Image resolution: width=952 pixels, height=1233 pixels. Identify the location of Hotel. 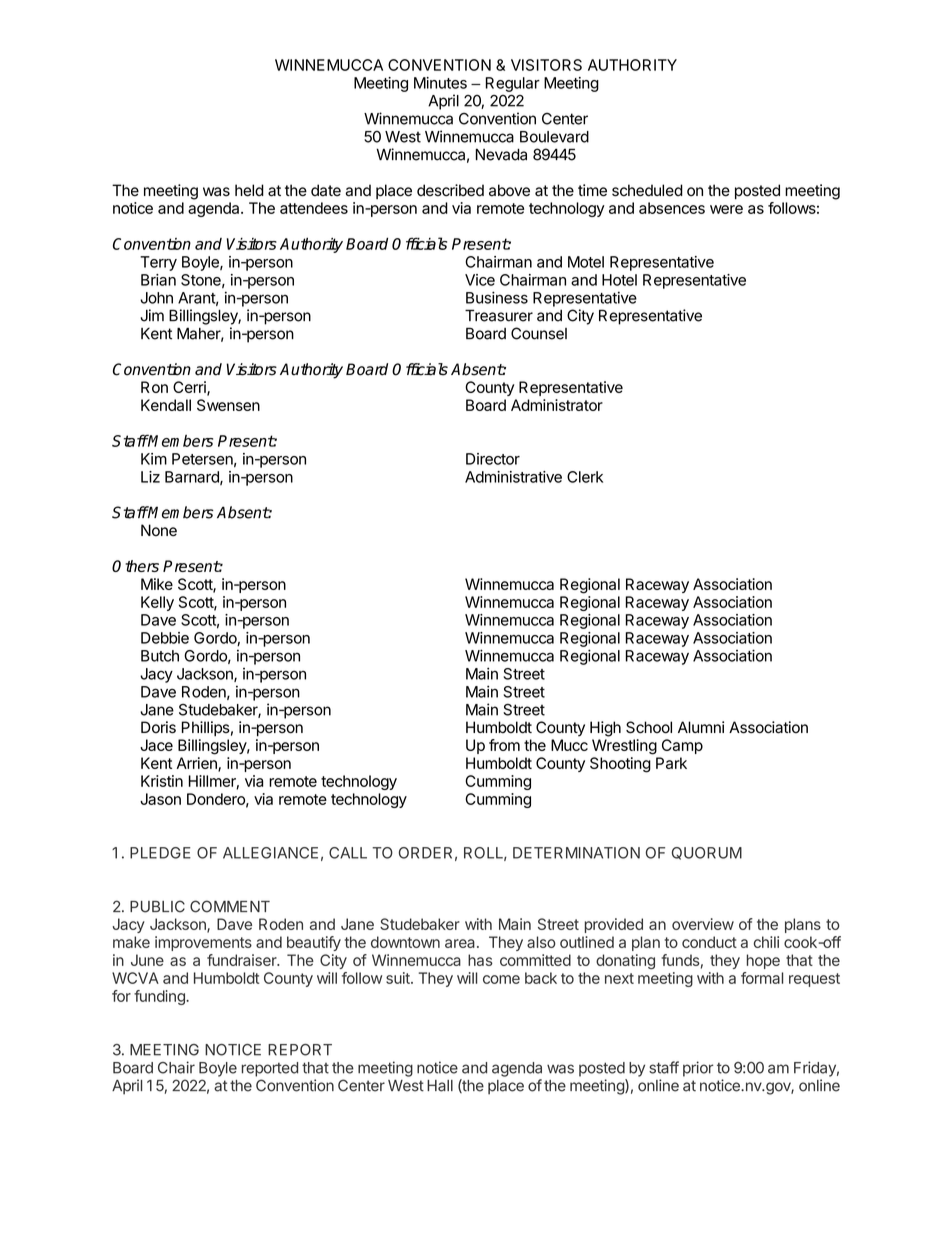
(619, 280).
